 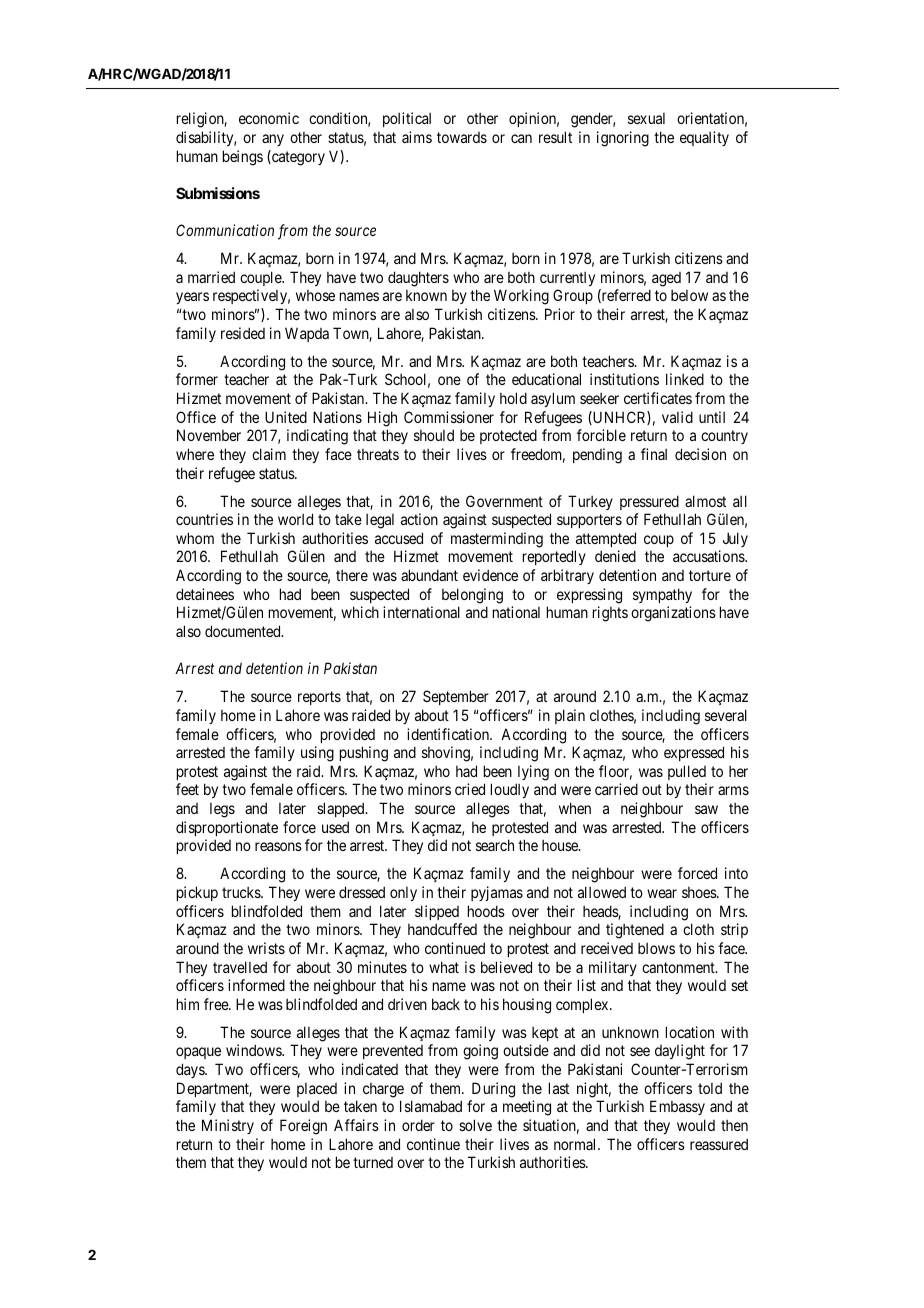 I want to click on Ministry, so click(x=228, y=1126).
